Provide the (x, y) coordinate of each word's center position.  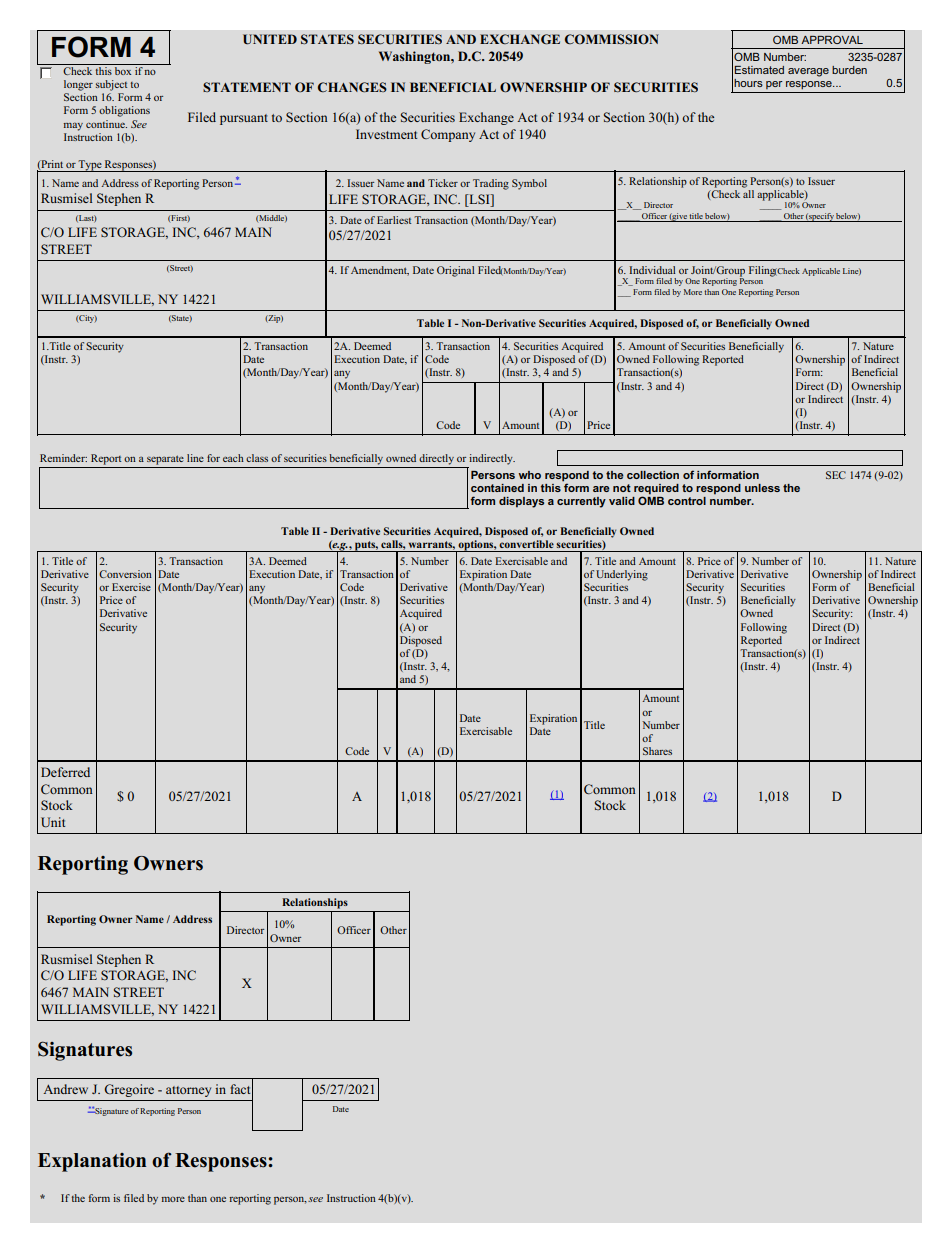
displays (521, 502)
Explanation (92, 1162)
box (123, 71)
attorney (188, 1091)
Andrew (65, 1089)
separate (165, 460)
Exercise (131, 587)
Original (455, 271)
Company (448, 135)
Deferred (65, 772)
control (687, 501)
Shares (657, 751)
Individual (652, 270)
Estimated (759, 70)
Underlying (622, 575)
